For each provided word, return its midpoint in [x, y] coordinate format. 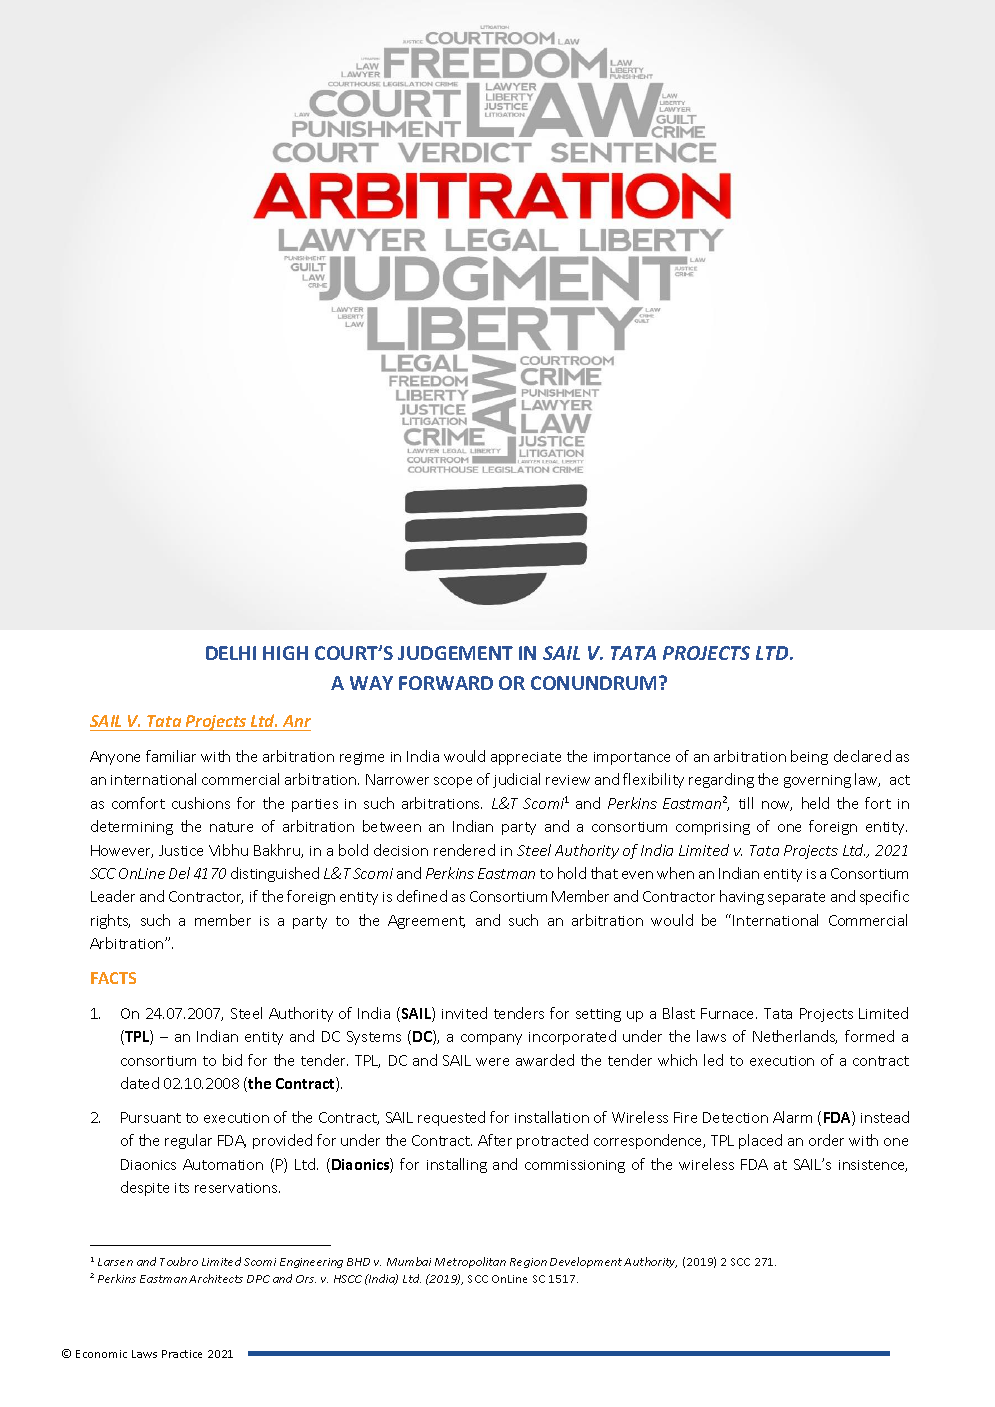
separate [796, 898]
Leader [113, 896]
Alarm [792, 1117]
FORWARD [446, 683]
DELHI [231, 653]
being [809, 757]
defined [422, 896]
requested [451, 1118]
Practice [182, 1354]
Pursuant [151, 1117]
